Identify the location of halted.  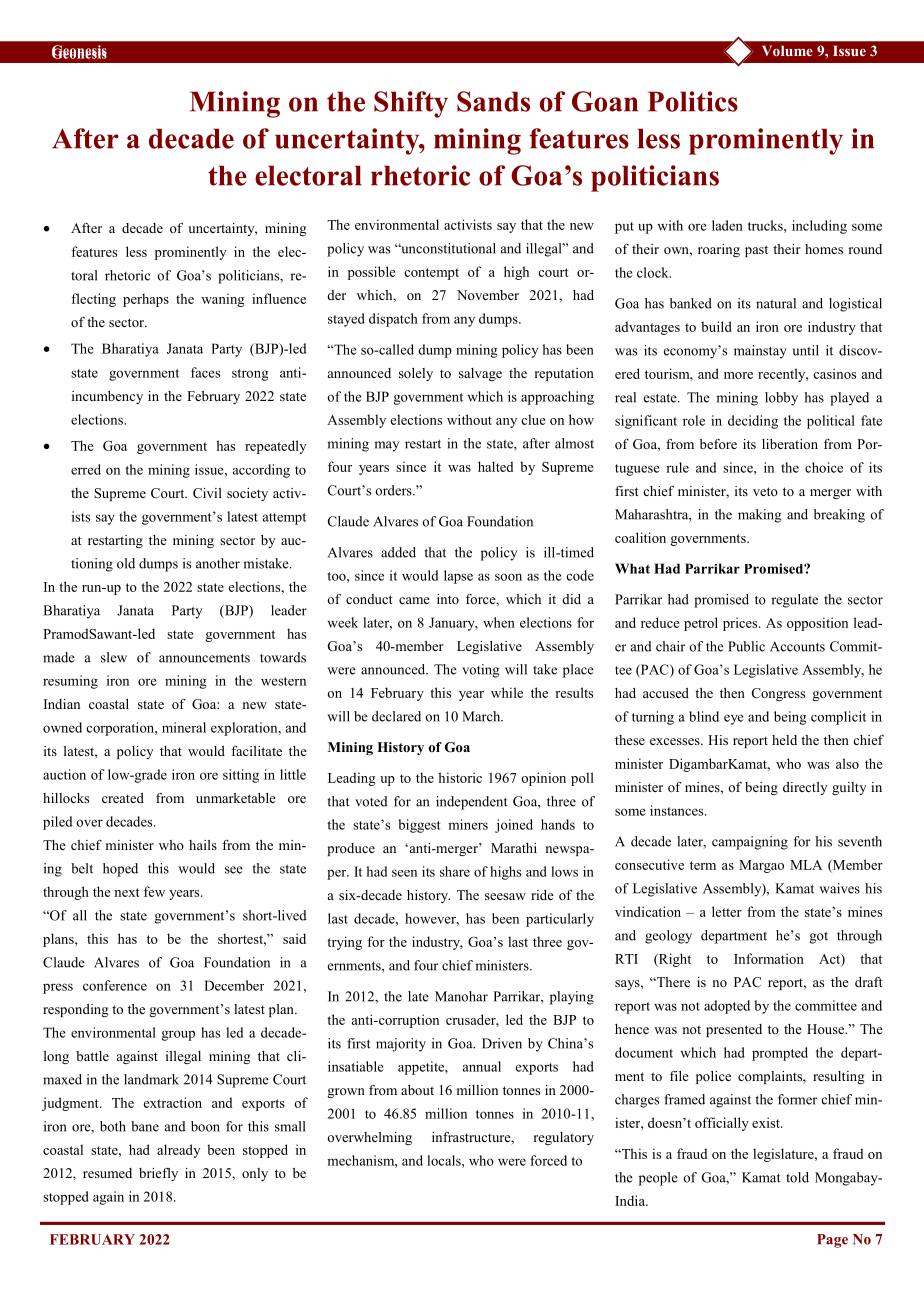
(495, 466).
